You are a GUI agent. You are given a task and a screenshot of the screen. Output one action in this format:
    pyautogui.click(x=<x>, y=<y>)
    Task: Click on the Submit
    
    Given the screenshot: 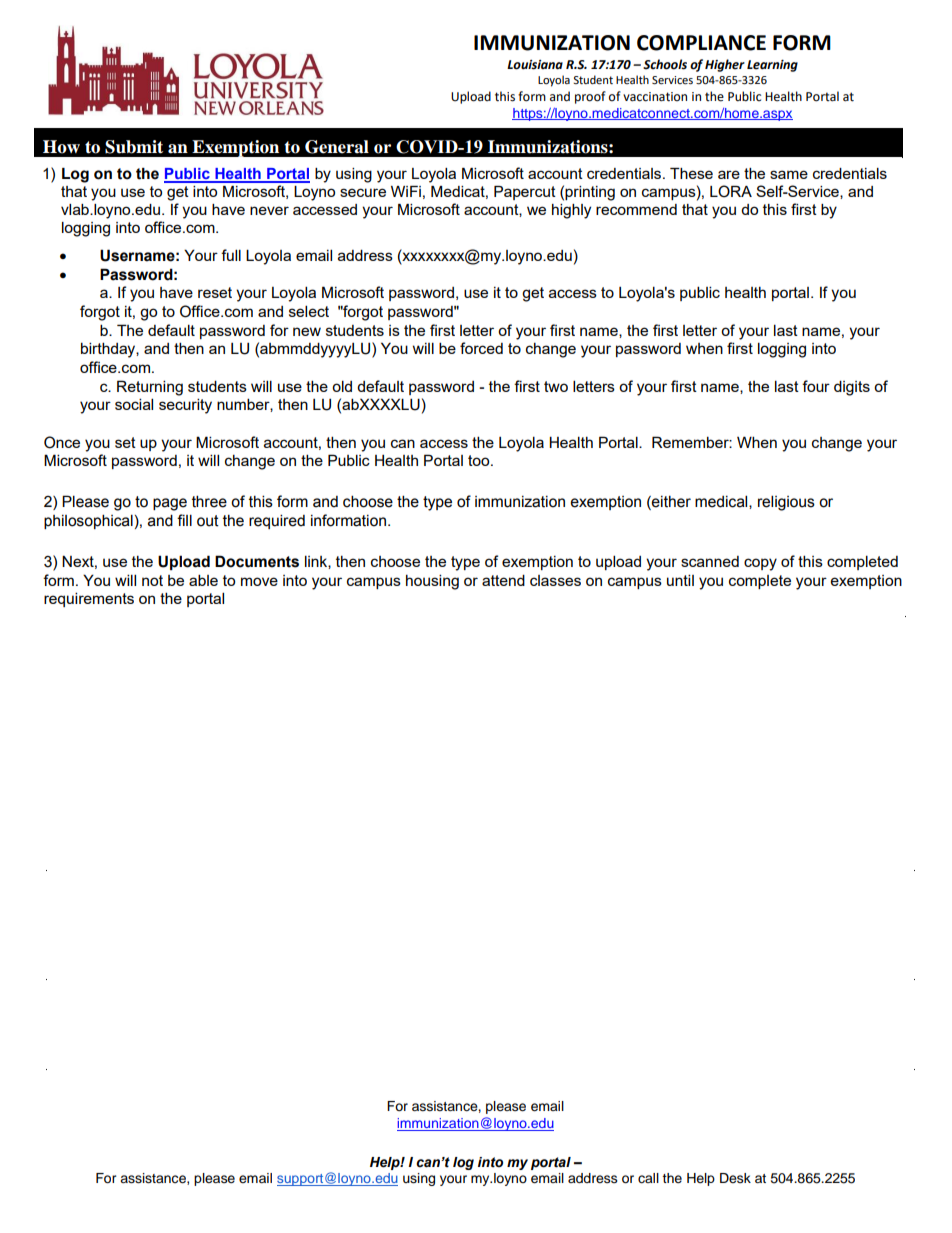 What is the action you would take?
    pyautogui.click(x=134, y=147)
